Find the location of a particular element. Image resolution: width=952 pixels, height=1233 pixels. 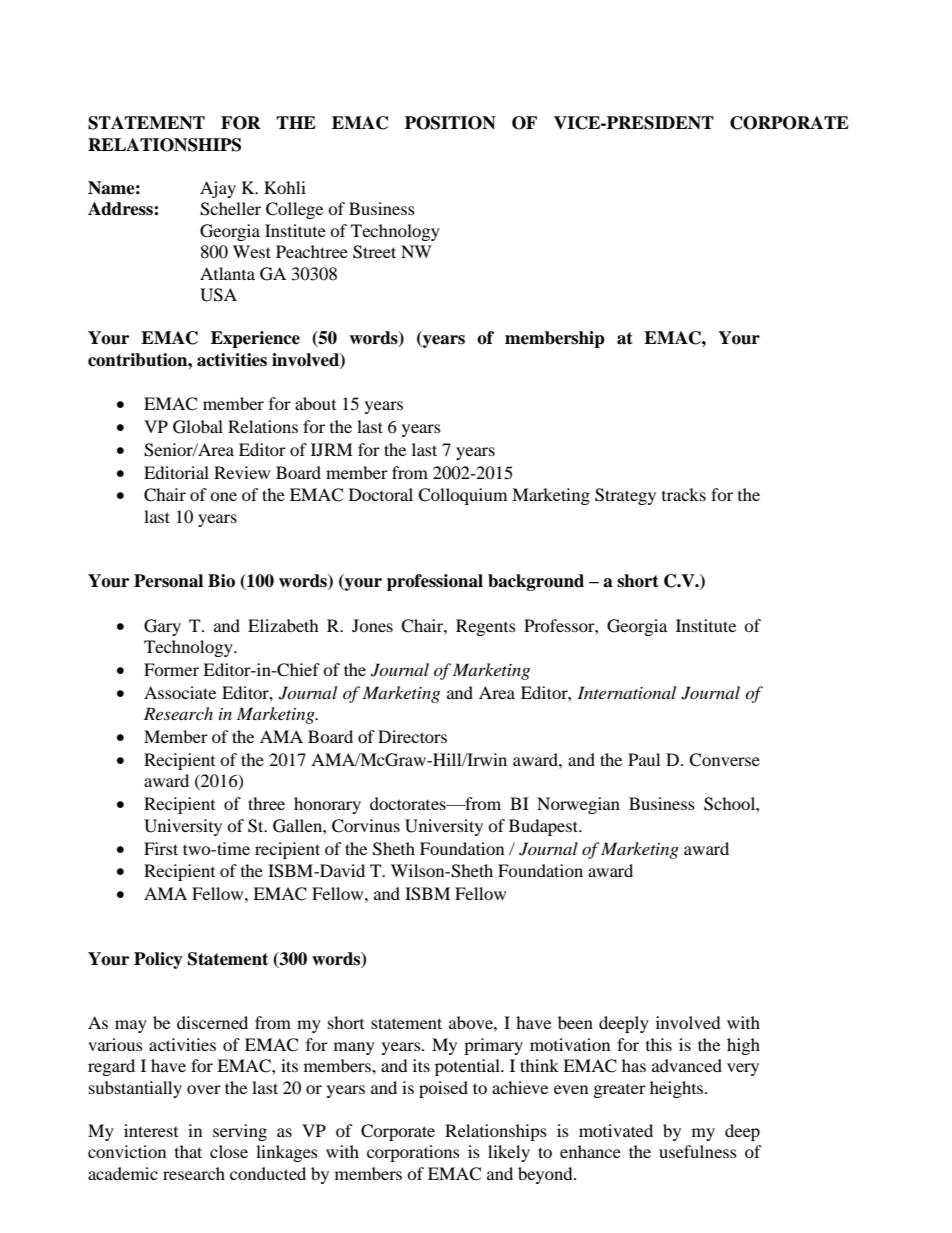

Ajay is located at coordinates (218, 189).
